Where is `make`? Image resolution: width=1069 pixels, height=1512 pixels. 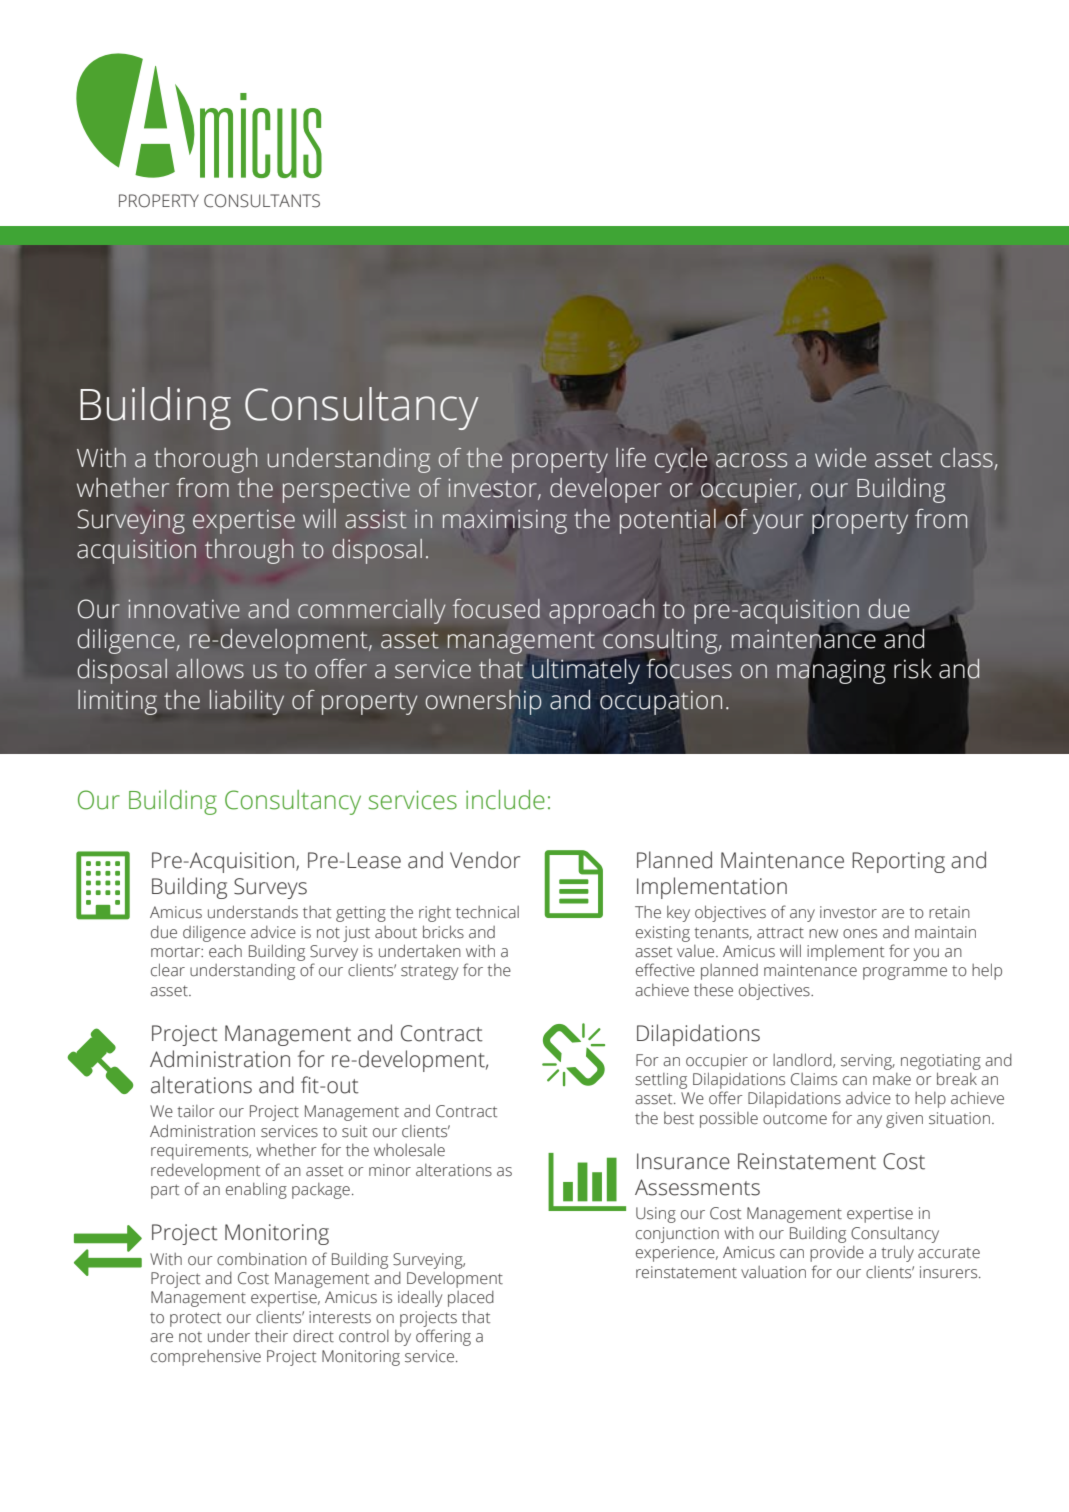
make is located at coordinates (892, 1079).
